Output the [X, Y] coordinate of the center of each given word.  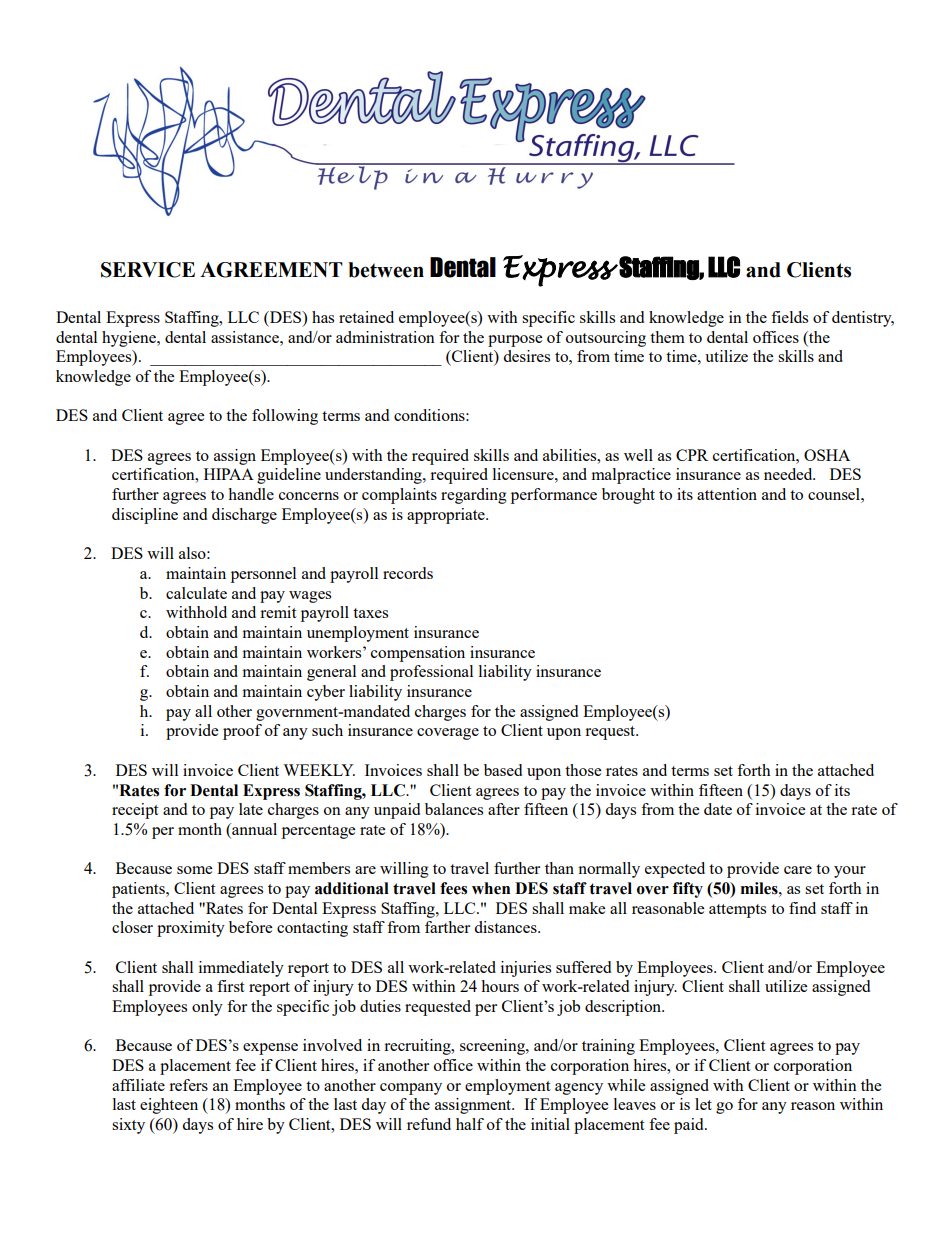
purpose [515, 341]
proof [242, 732]
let [703, 1104]
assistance [246, 337]
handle [251, 494]
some [194, 870]
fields [789, 317]
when [491, 888]
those [583, 770]
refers [188, 1085]
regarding [474, 496]
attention [727, 494]
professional [431, 673]
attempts [737, 911]
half [470, 1124]
